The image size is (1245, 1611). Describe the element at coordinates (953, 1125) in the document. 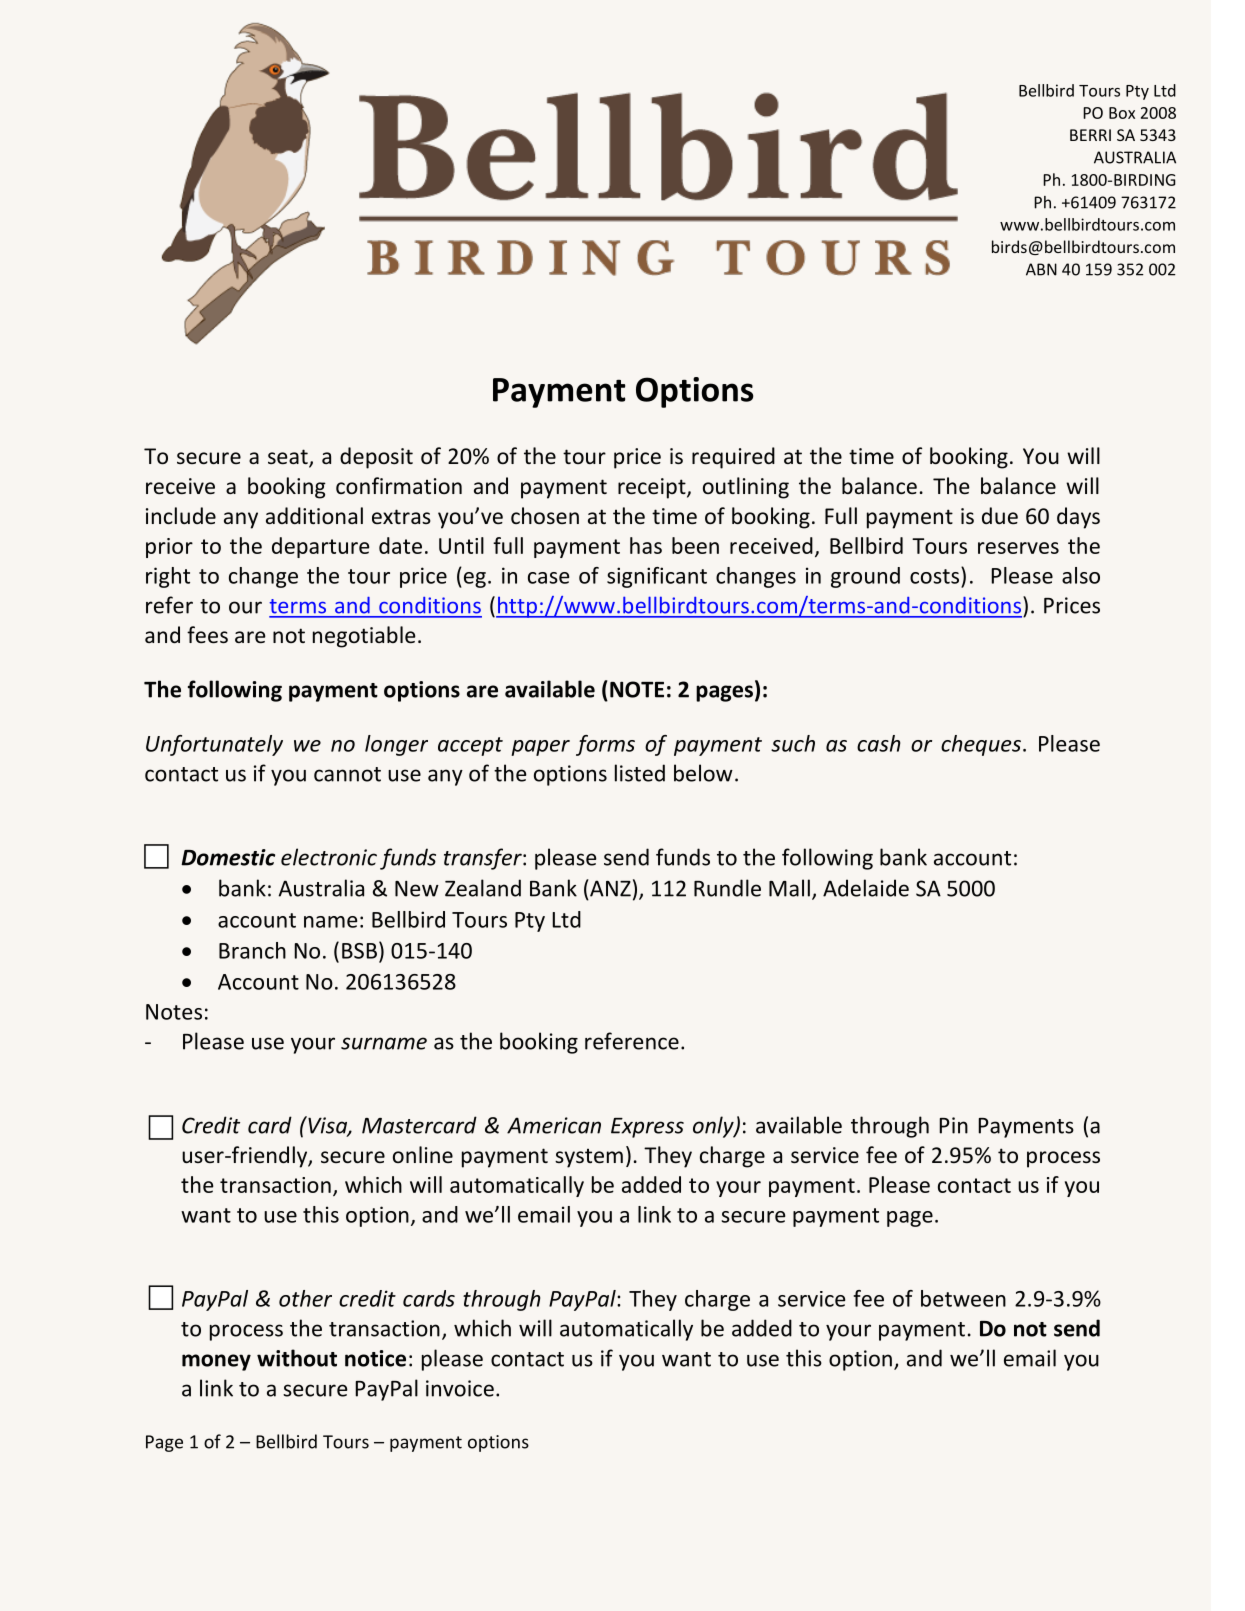

I see `Pin` at that location.
